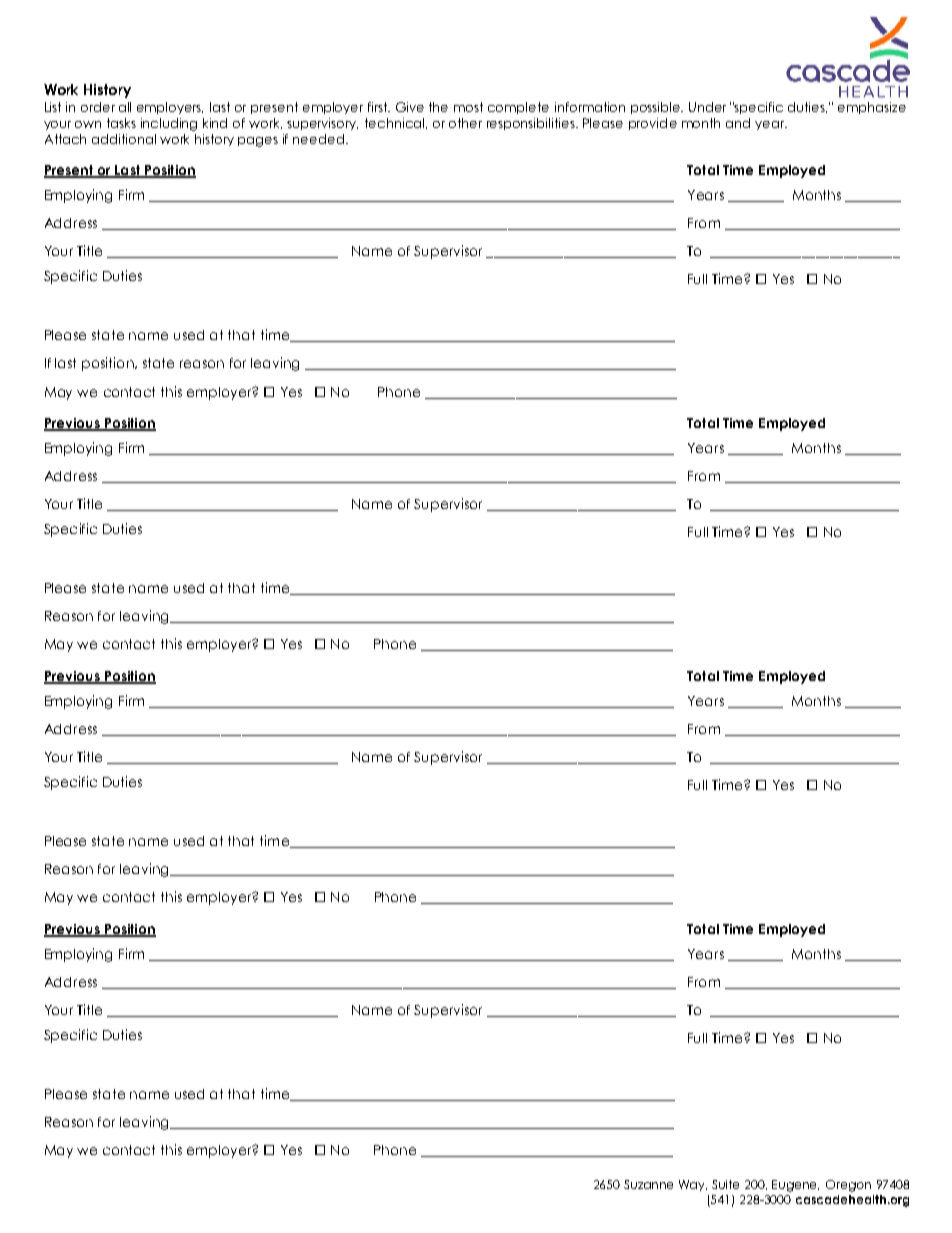 This screenshot has height=1233, width=952. I want to click on pages, so click(258, 142).
